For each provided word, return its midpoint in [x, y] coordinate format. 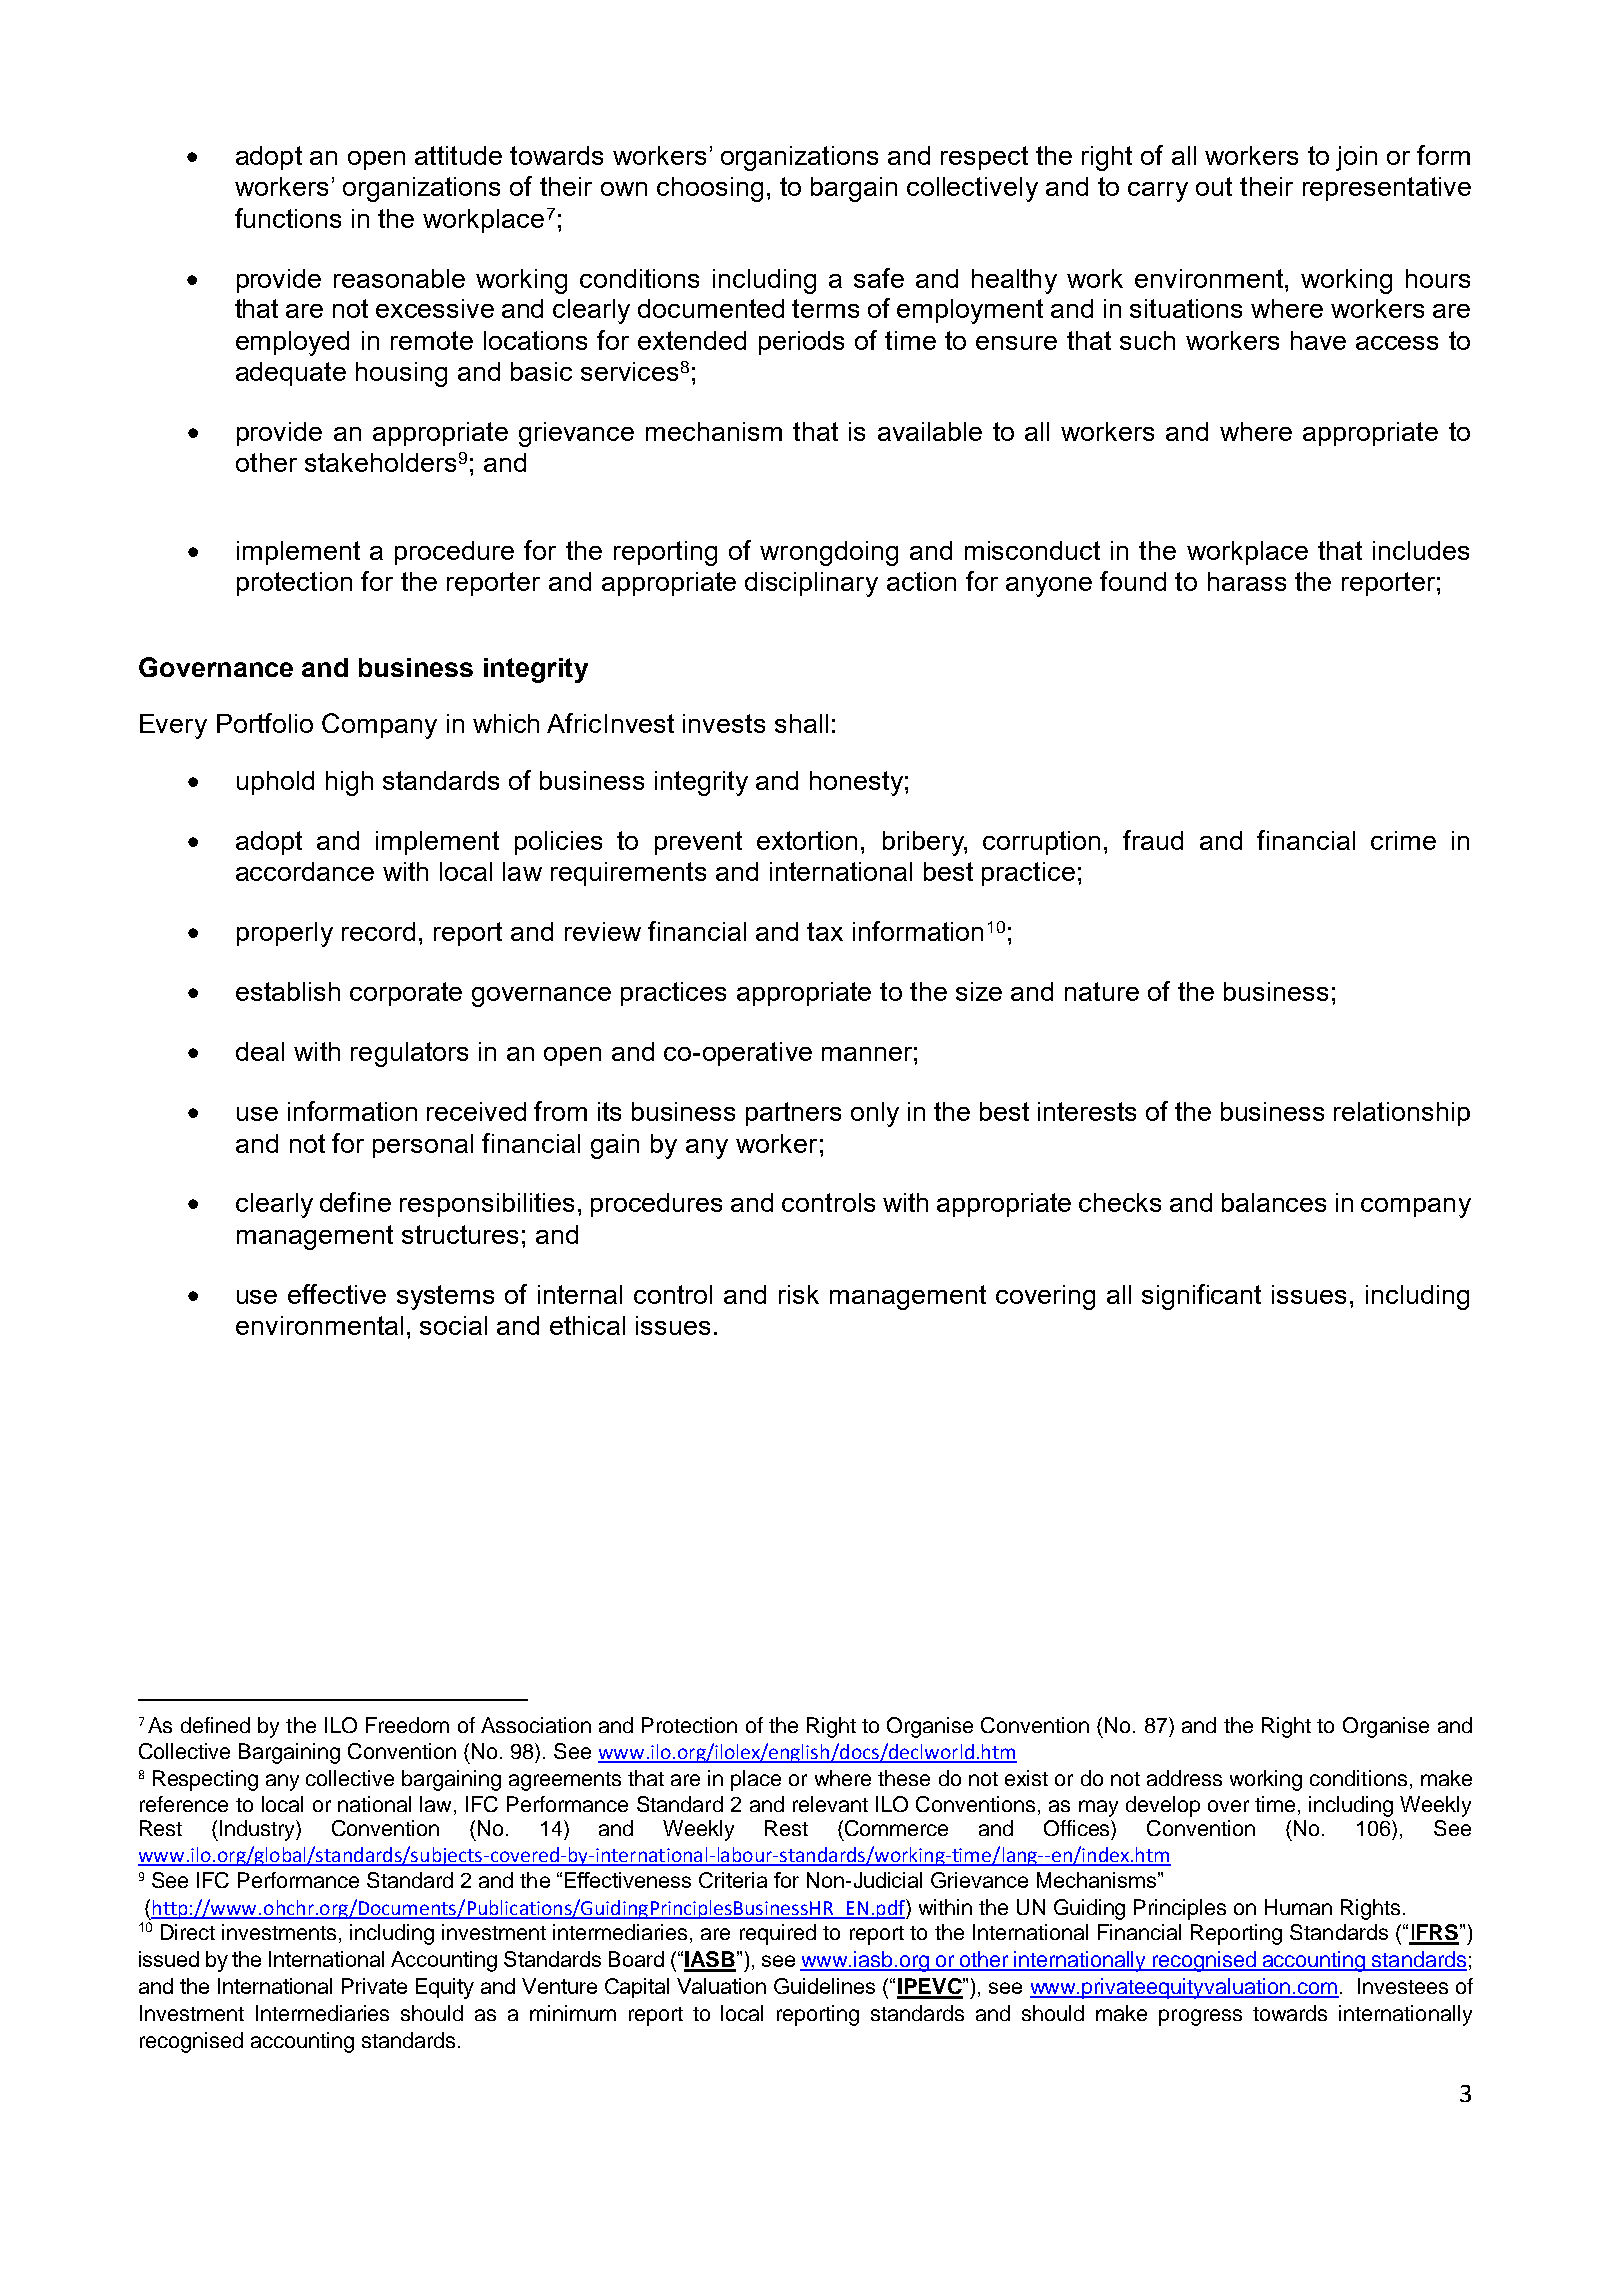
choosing [710, 189]
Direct [188, 1932]
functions [288, 218]
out [1214, 186]
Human [1298, 1907]
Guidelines [824, 1986]
